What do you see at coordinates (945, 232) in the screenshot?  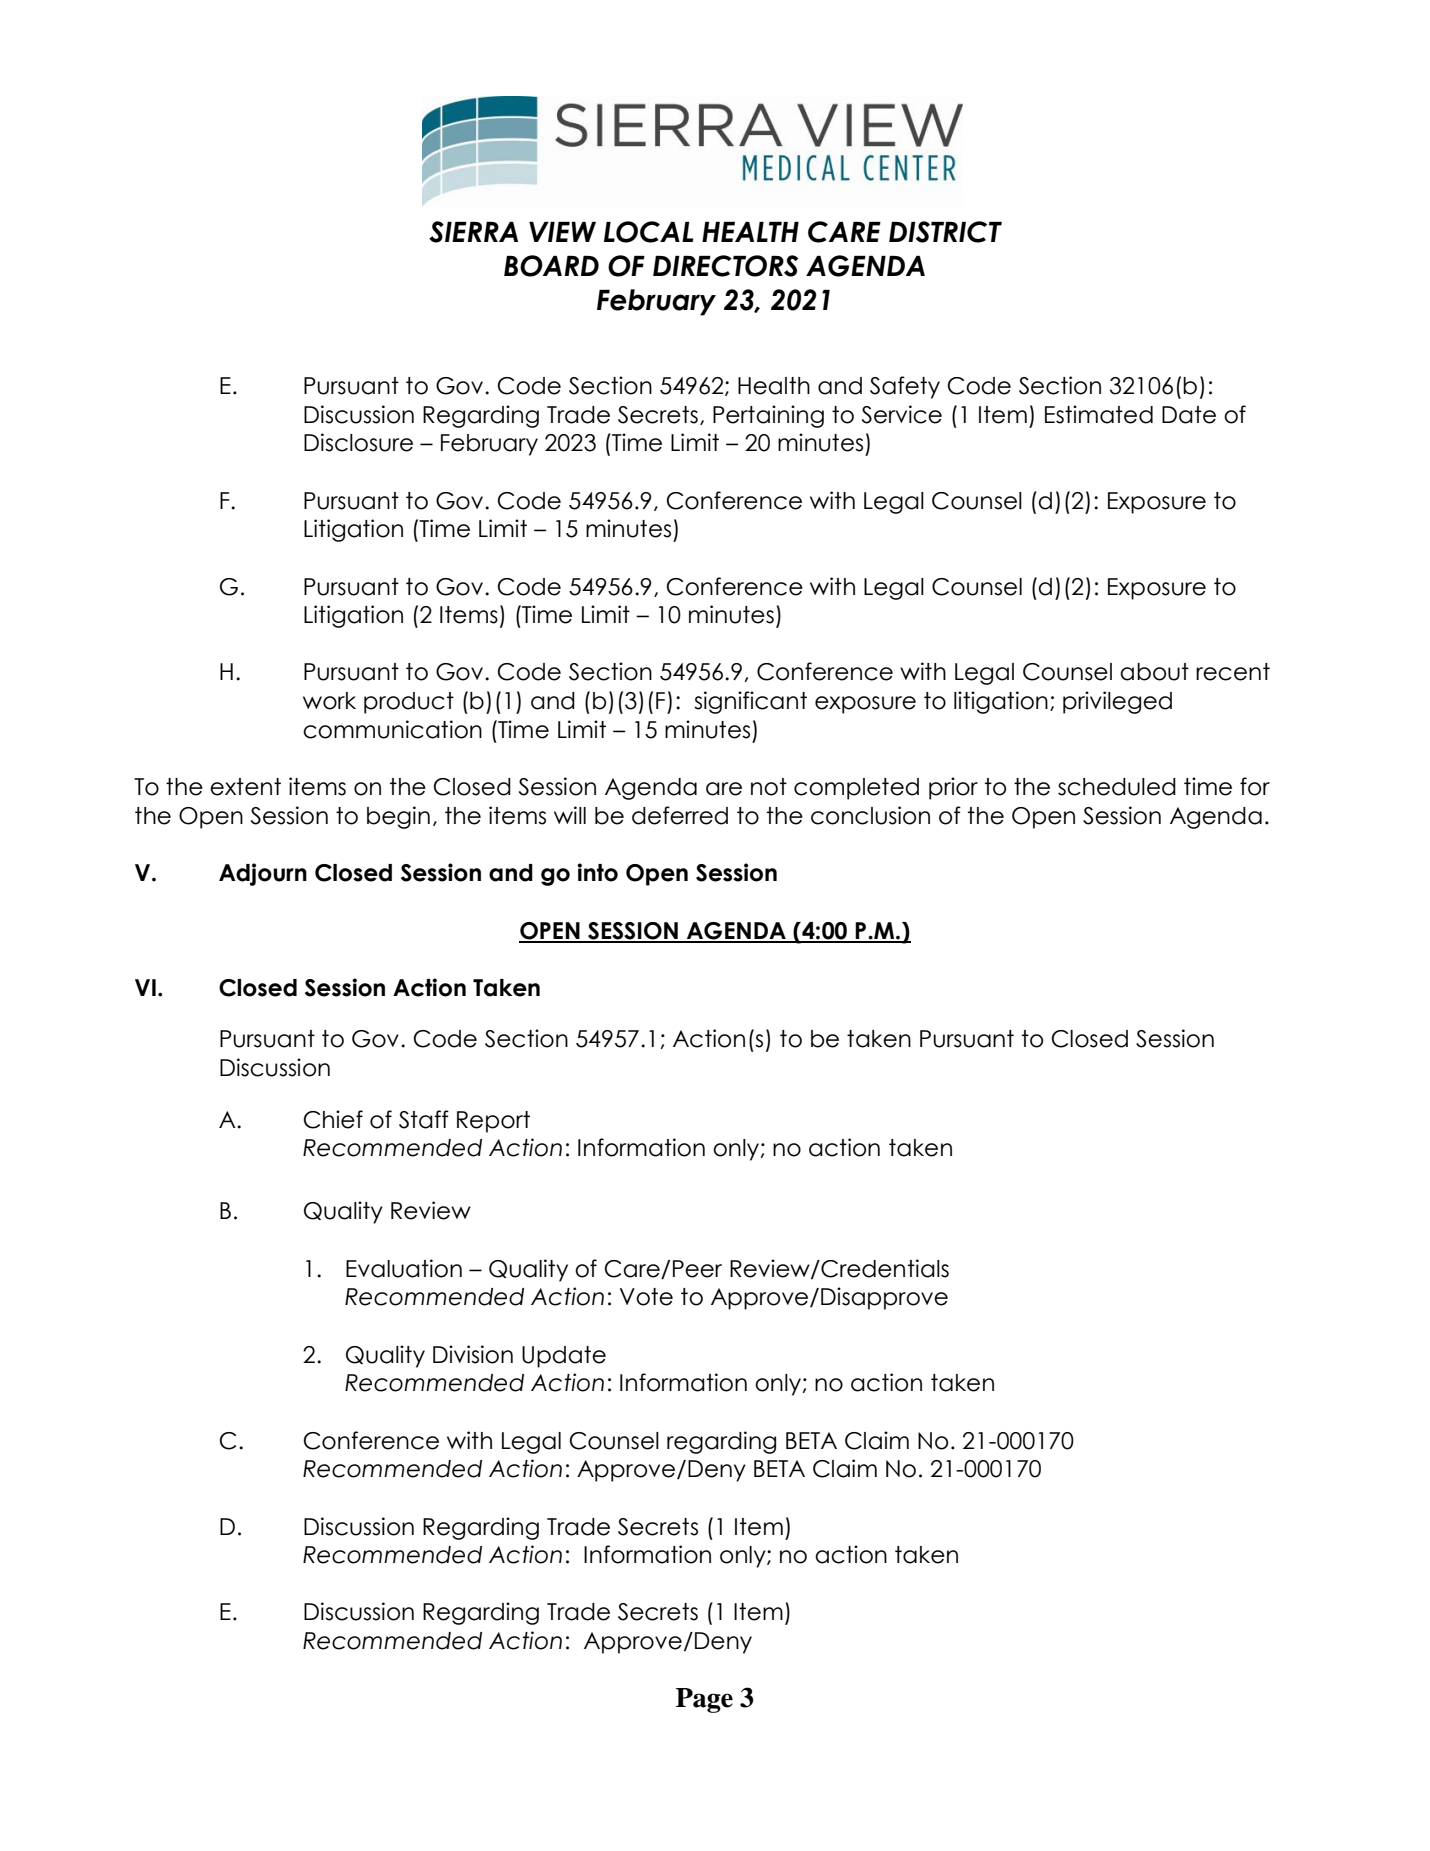 I see `DISTRICT` at bounding box center [945, 232].
